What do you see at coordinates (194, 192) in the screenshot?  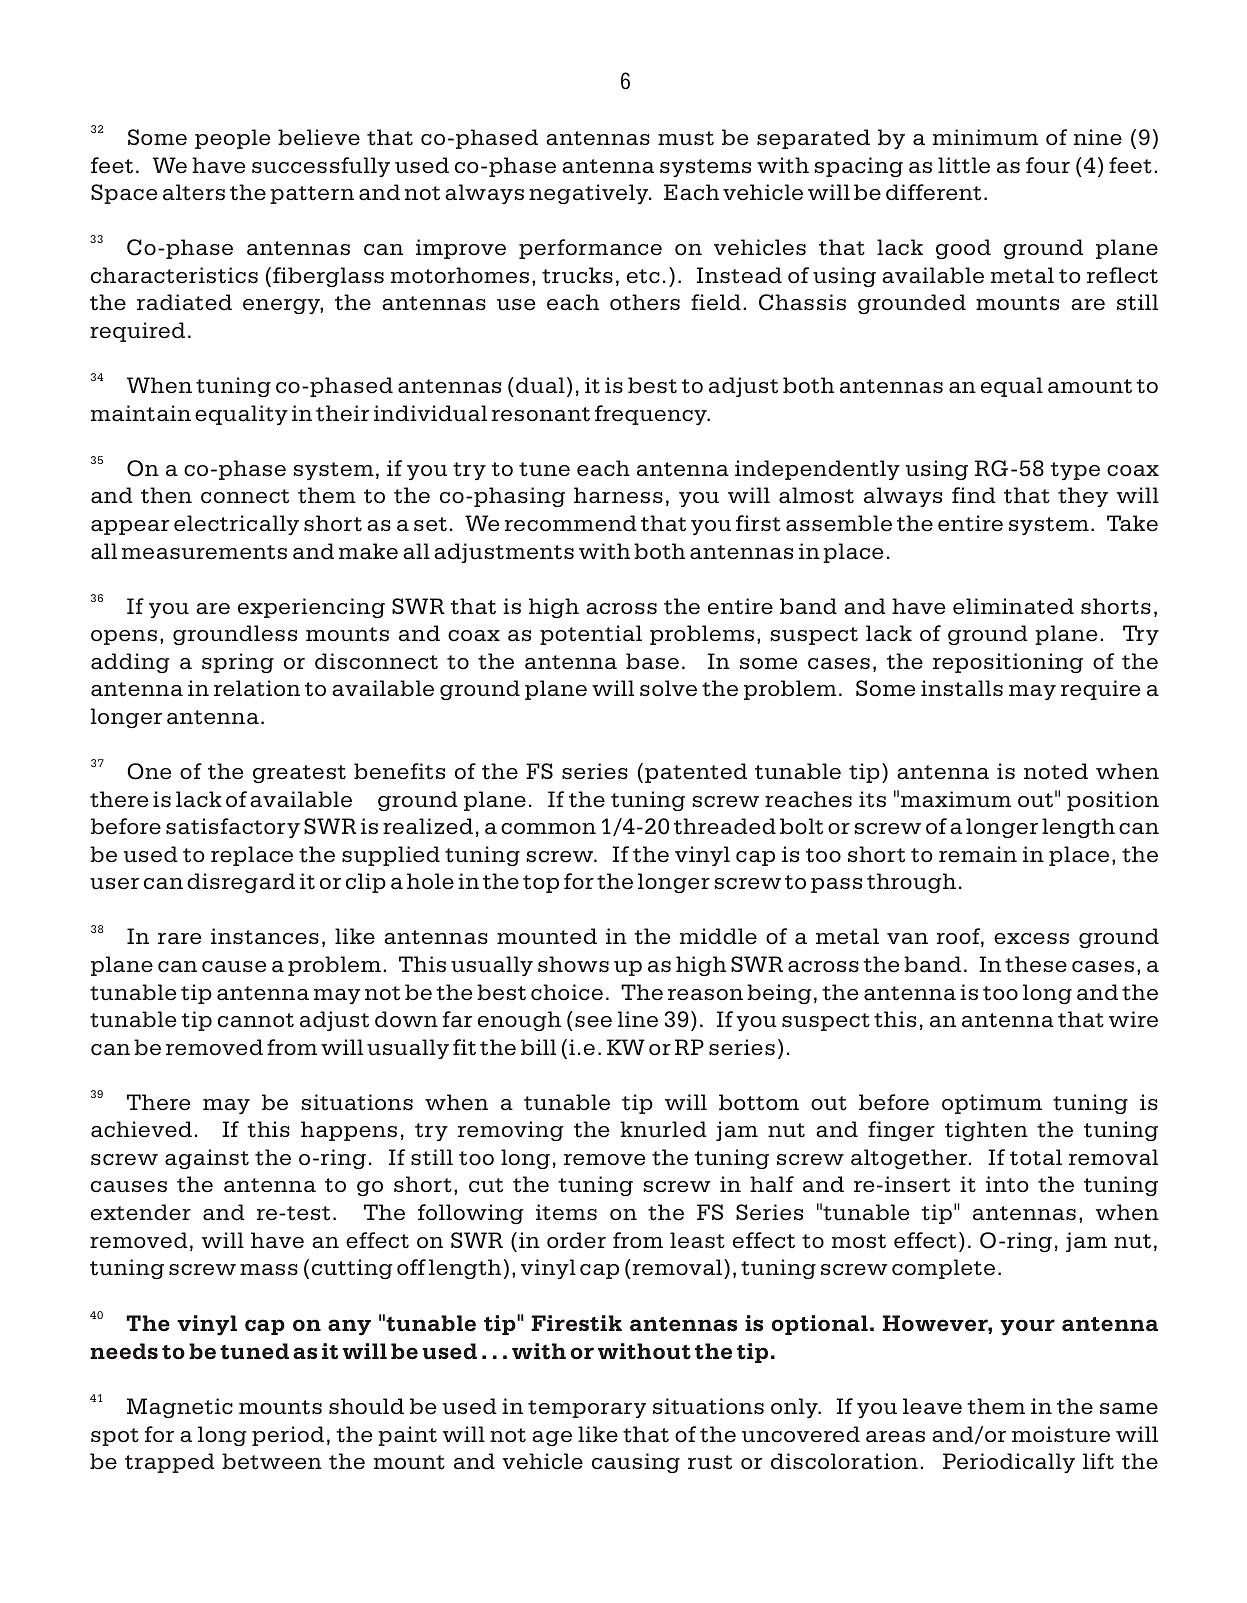 I see `alters` at bounding box center [194, 192].
